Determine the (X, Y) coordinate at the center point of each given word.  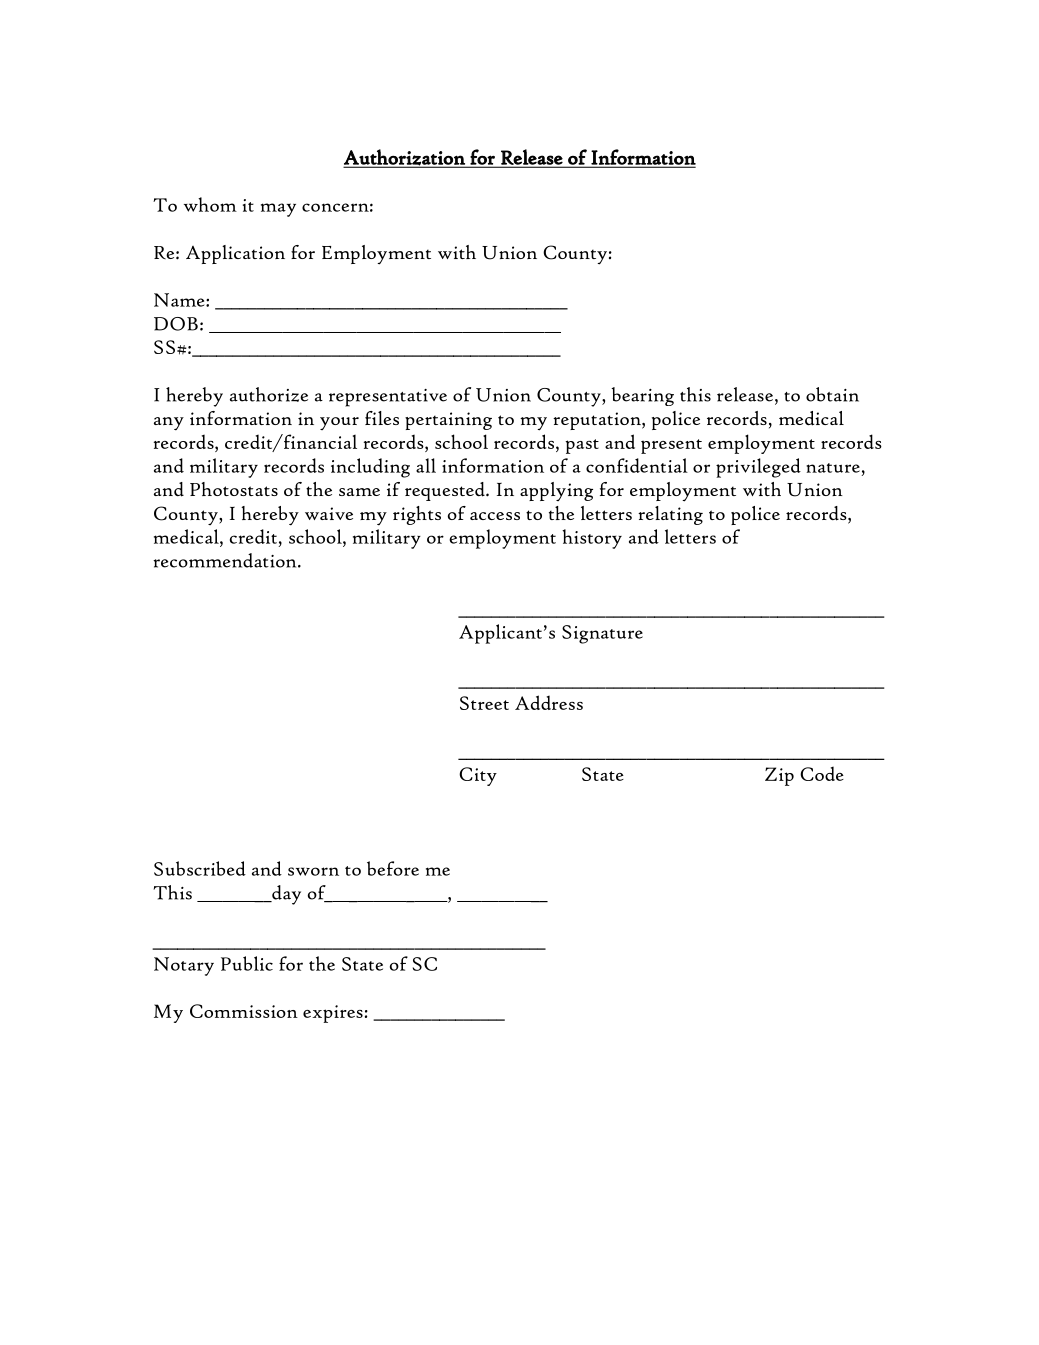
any (169, 424)
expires (333, 1014)
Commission (244, 1011)
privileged (758, 468)
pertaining (448, 421)
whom (210, 204)
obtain (832, 394)
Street (484, 703)
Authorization (405, 158)
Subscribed (200, 868)
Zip (779, 776)
